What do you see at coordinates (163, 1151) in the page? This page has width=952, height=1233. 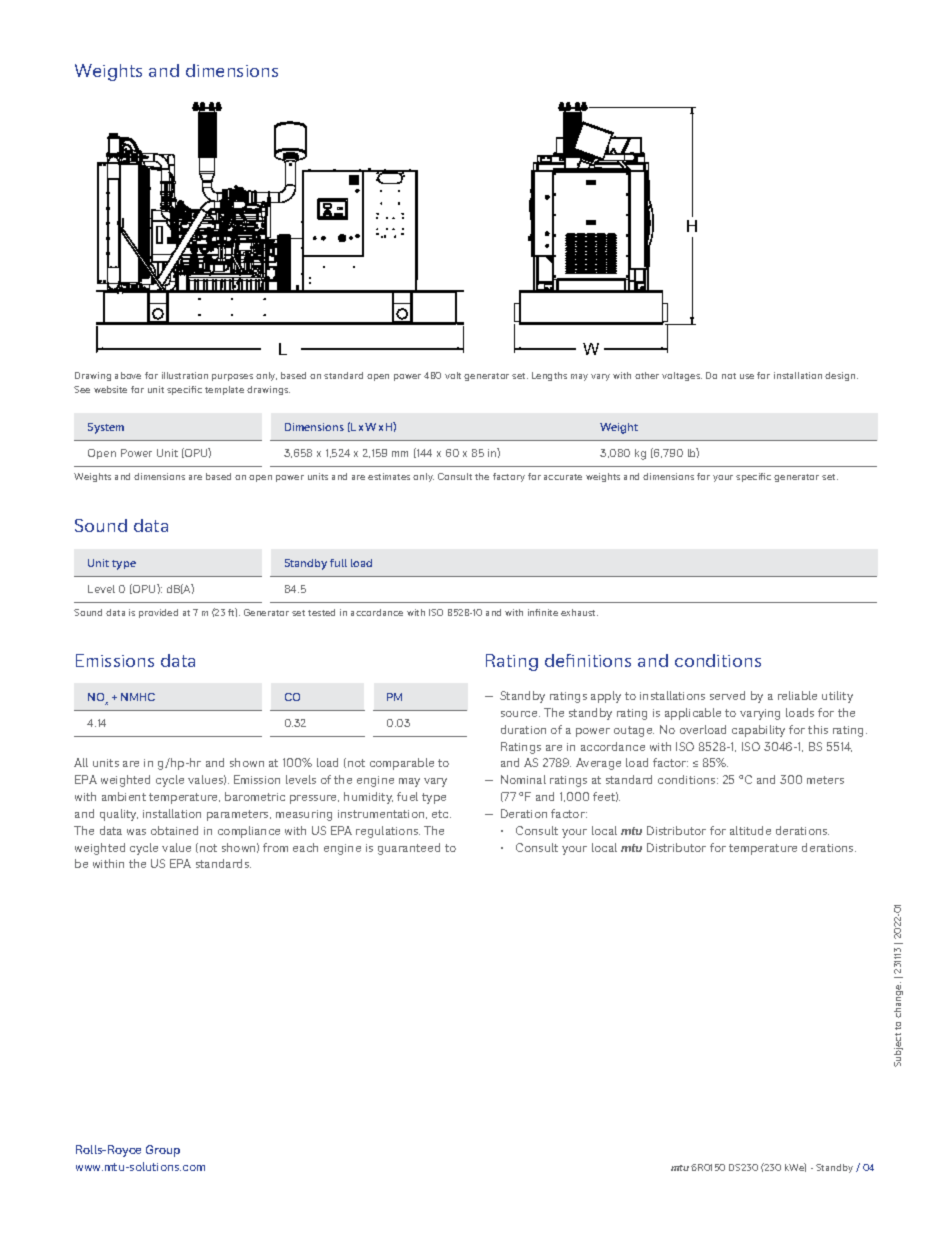 I see `Group` at bounding box center [163, 1151].
